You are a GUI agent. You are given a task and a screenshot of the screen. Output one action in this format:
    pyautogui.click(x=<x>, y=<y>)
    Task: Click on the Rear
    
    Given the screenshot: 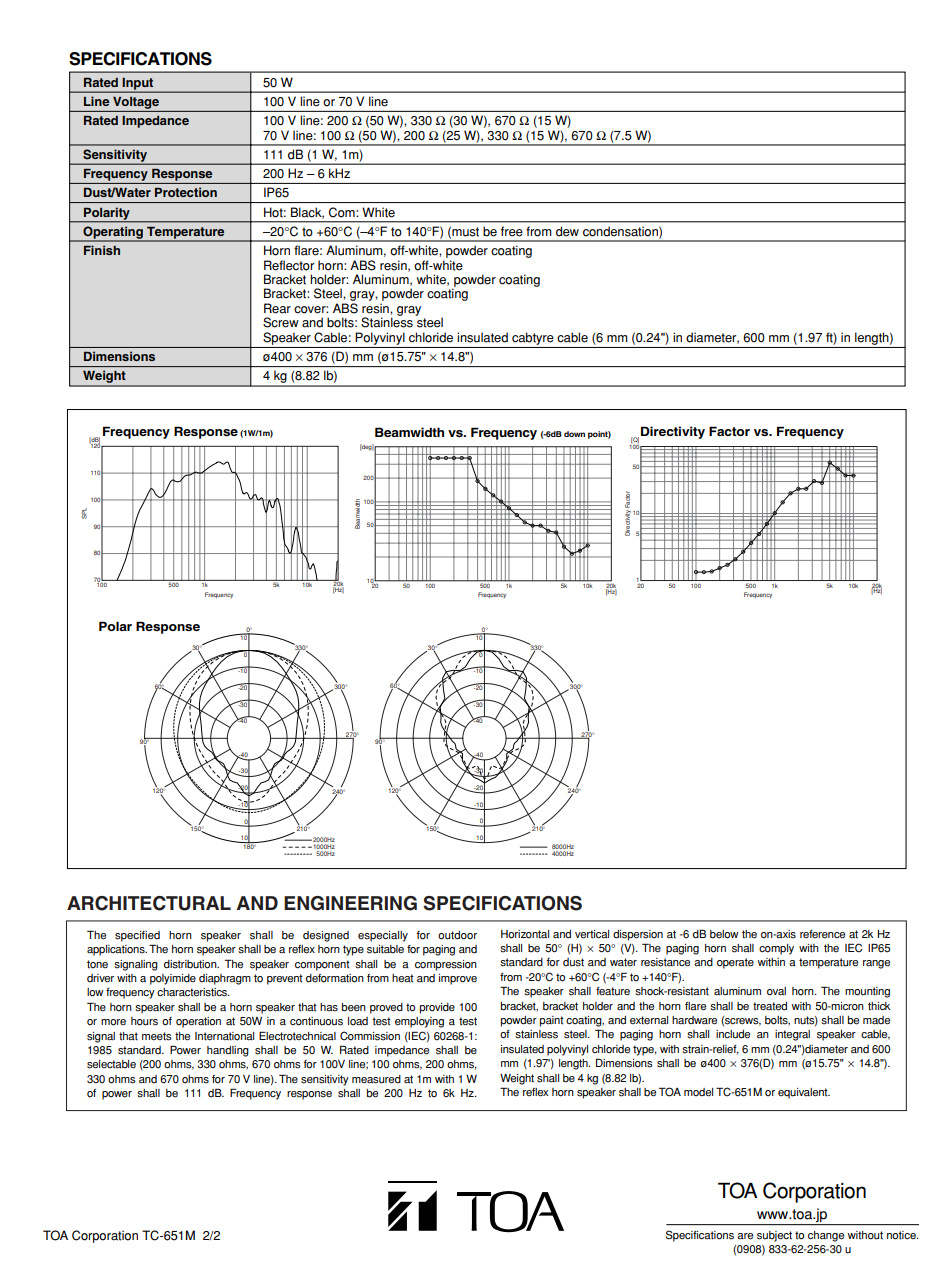 What is the action you would take?
    pyautogui.click(x=277, y=308)
